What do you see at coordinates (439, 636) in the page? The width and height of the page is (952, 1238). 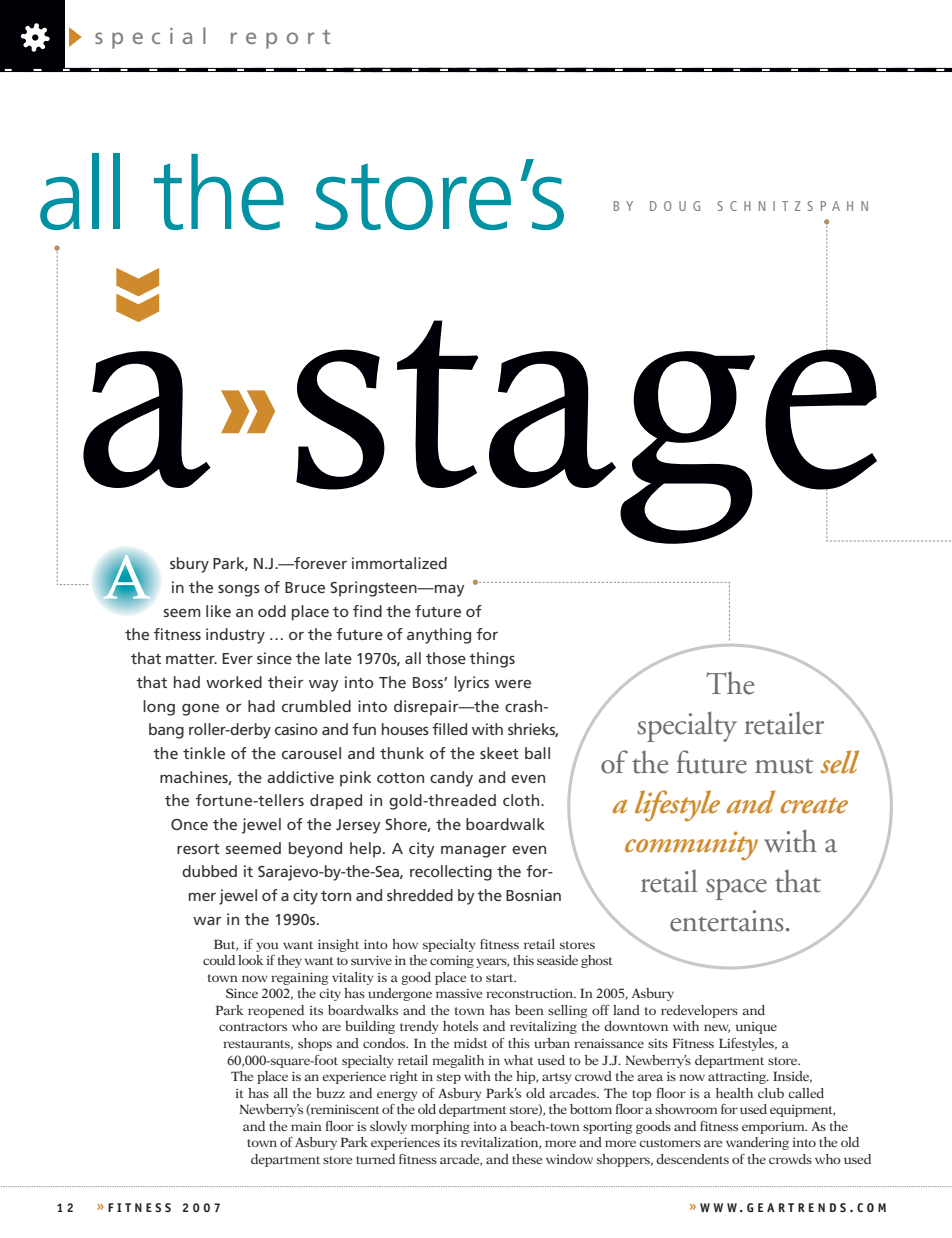 I see `anything` at bounding box center [439, 636].
